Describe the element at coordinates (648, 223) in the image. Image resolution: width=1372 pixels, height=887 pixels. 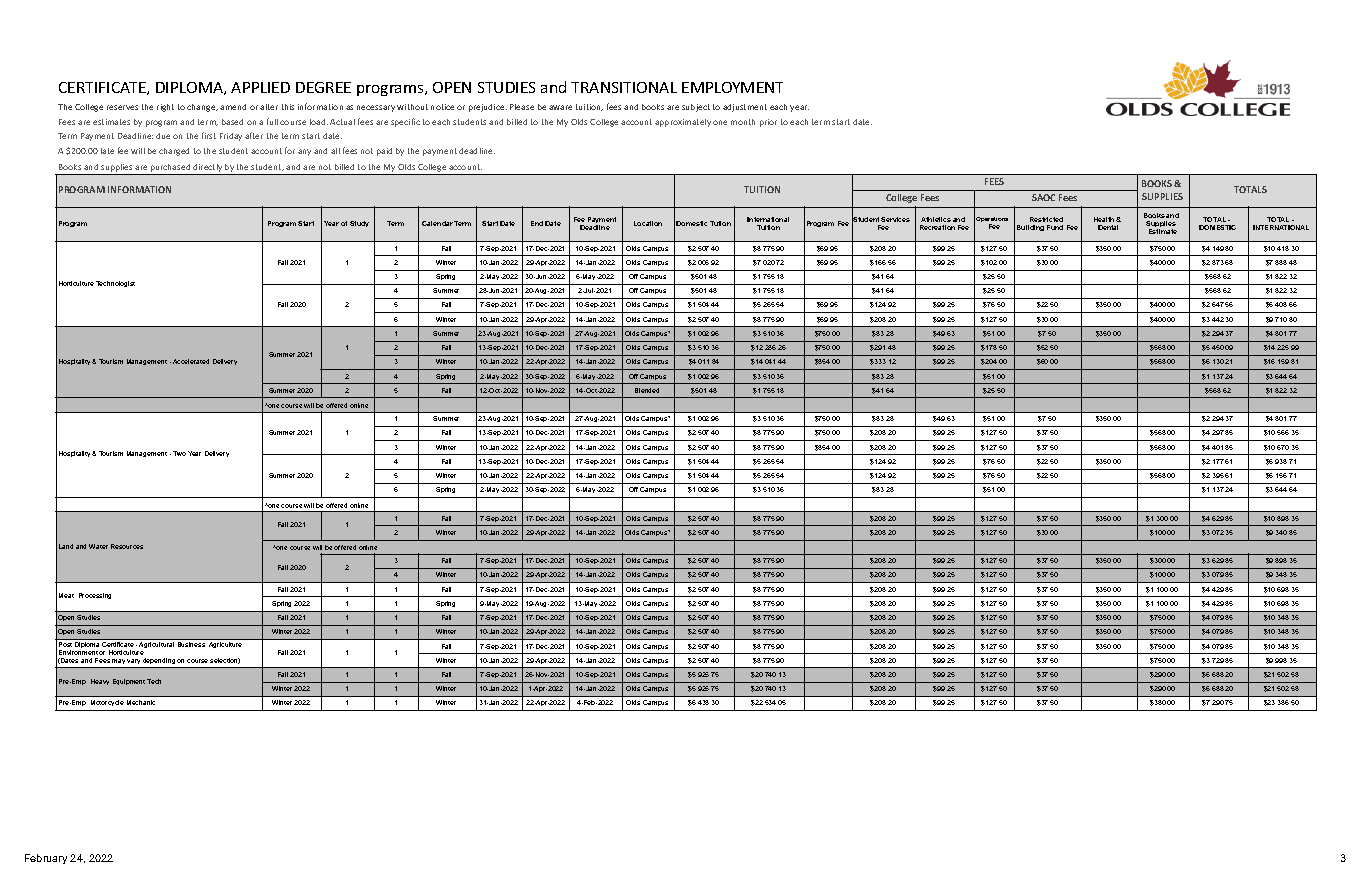
I see `Location` at that location.
